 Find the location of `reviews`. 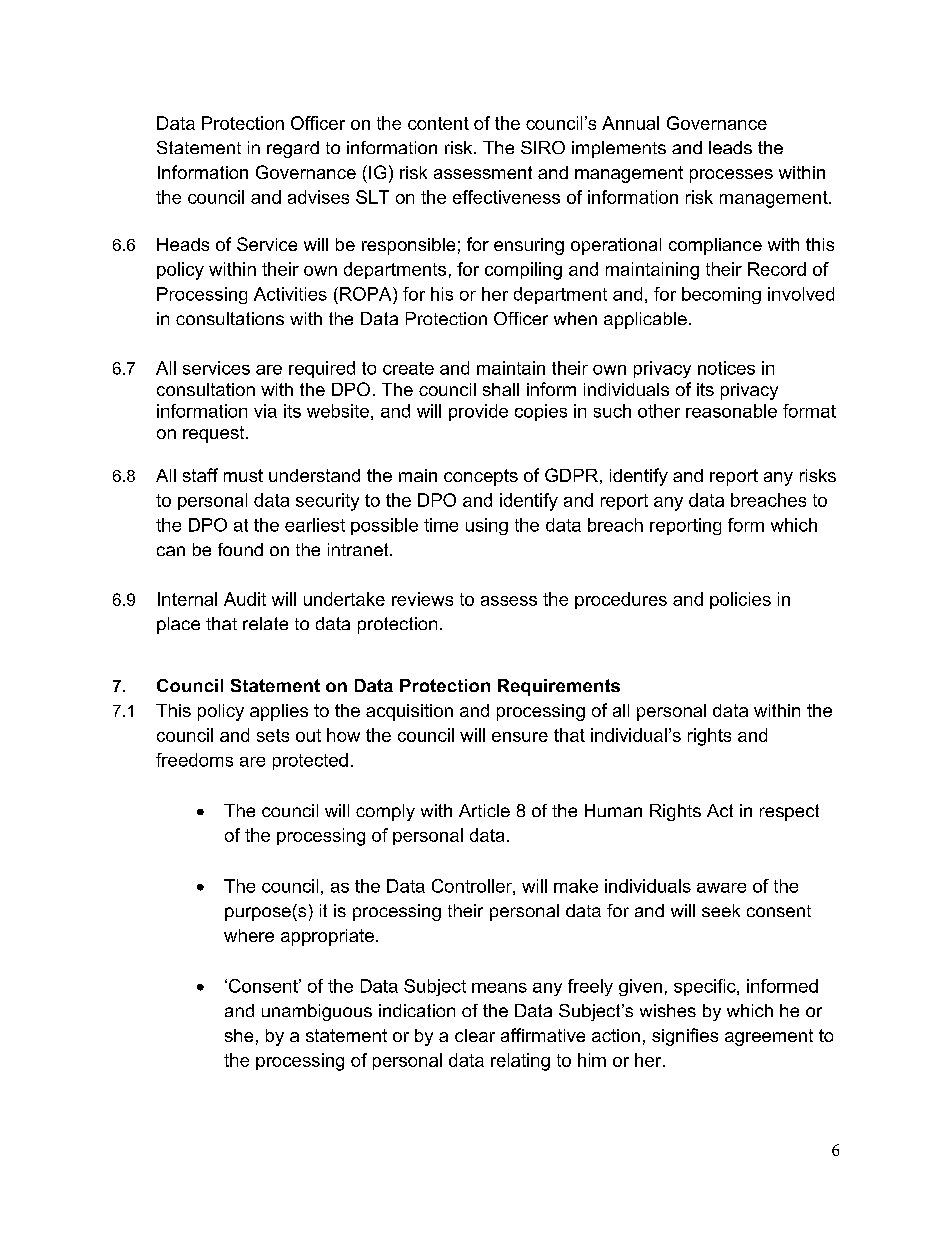

reviews is located at coordinates (422, 599).
